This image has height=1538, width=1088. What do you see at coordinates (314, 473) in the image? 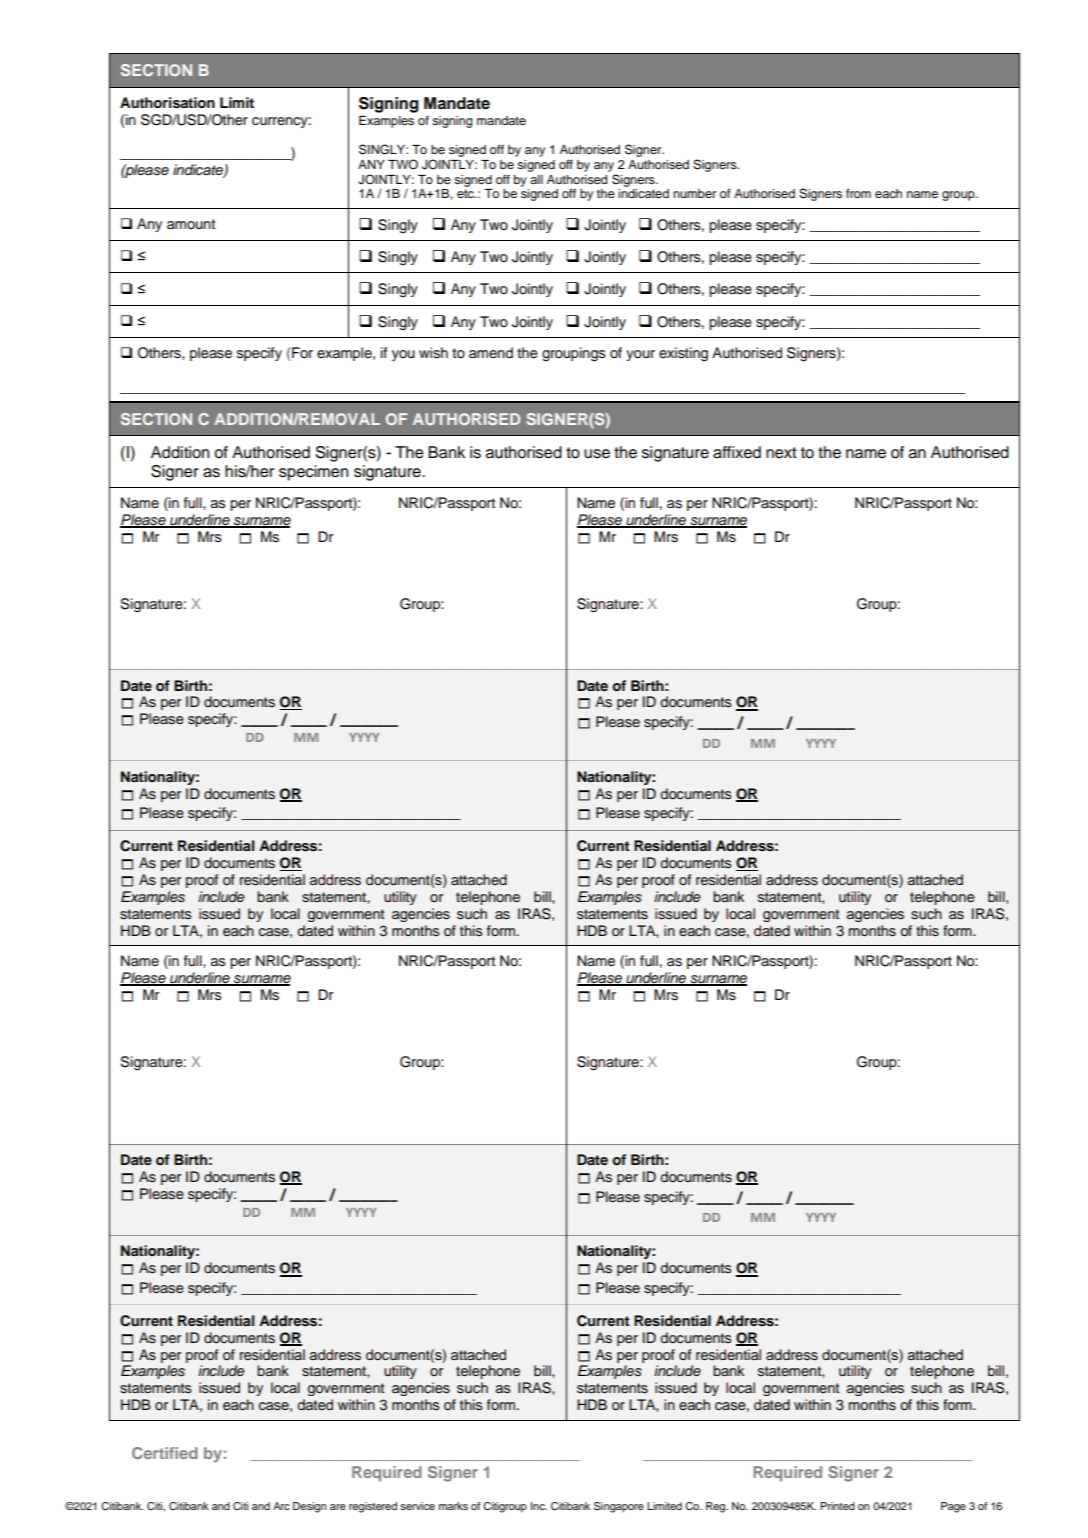
I see `specimen` at bounding box center [314, 473].
